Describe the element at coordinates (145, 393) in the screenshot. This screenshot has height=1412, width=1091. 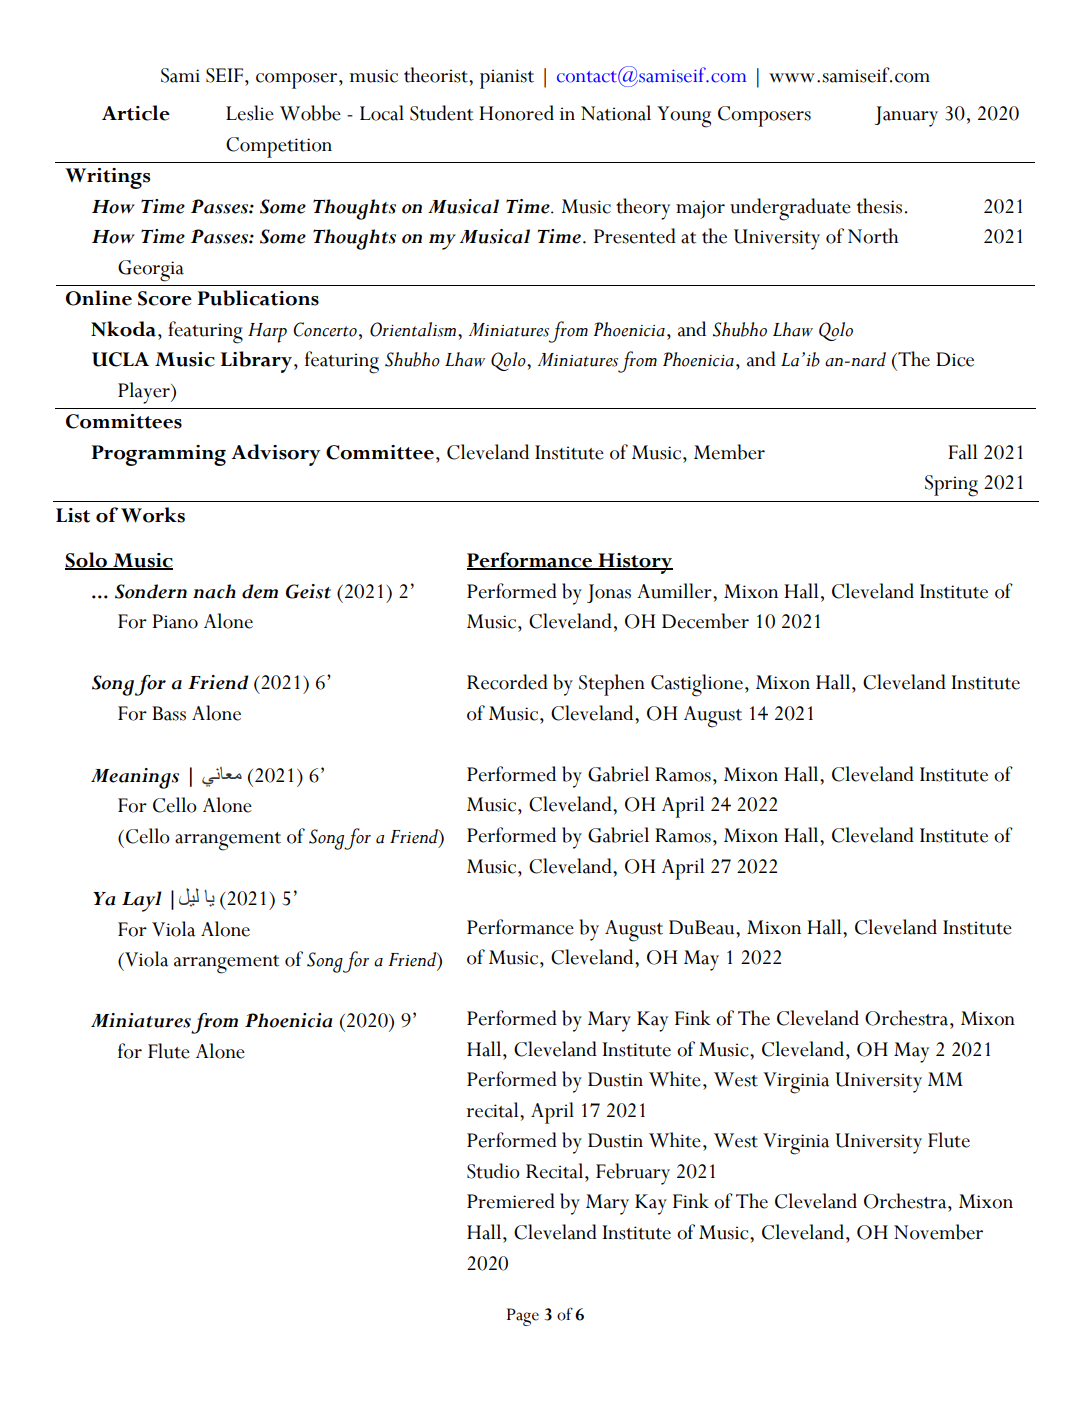
I see `Player` at that location.
